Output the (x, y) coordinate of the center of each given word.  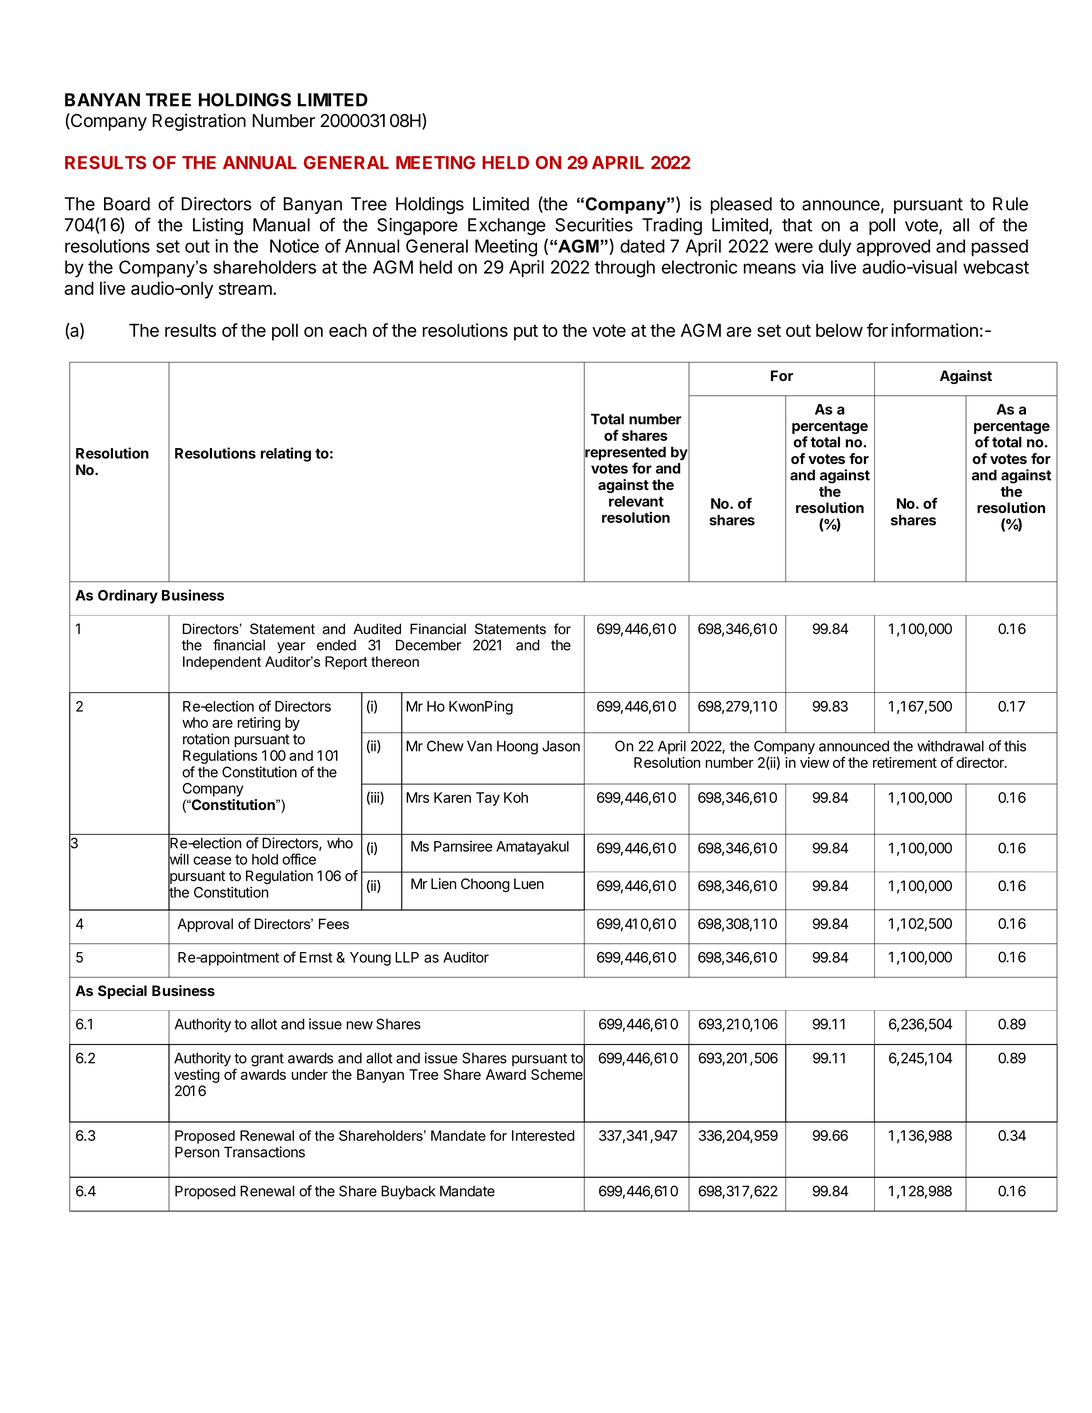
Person (197, 1152)
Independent (222, 663)
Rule (1010, 204)
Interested (543, 1135)
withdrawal (950, 746)
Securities (594, 225)
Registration (199, 122)
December (428, 645)
